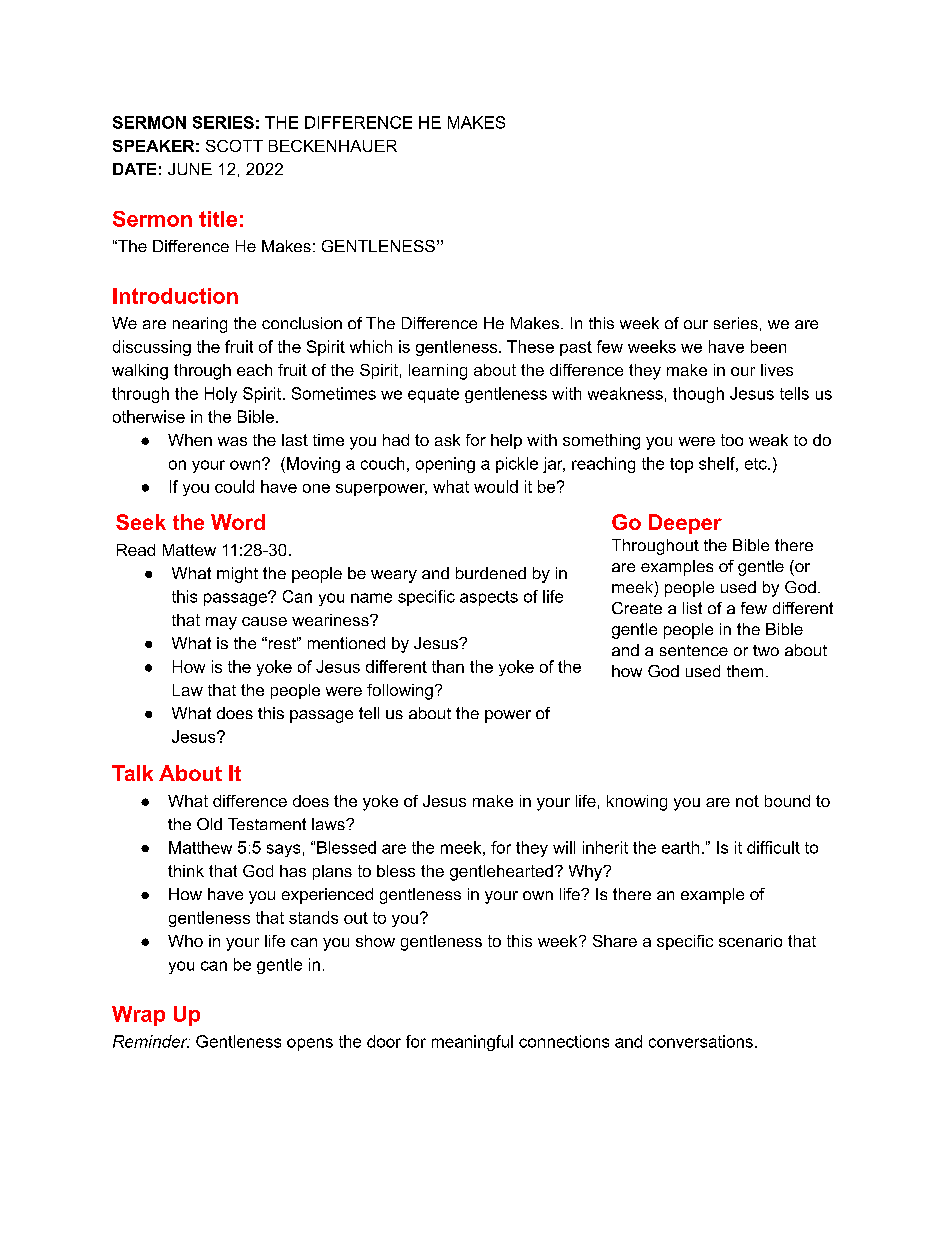  I want to click on been, so click(768, 346).
